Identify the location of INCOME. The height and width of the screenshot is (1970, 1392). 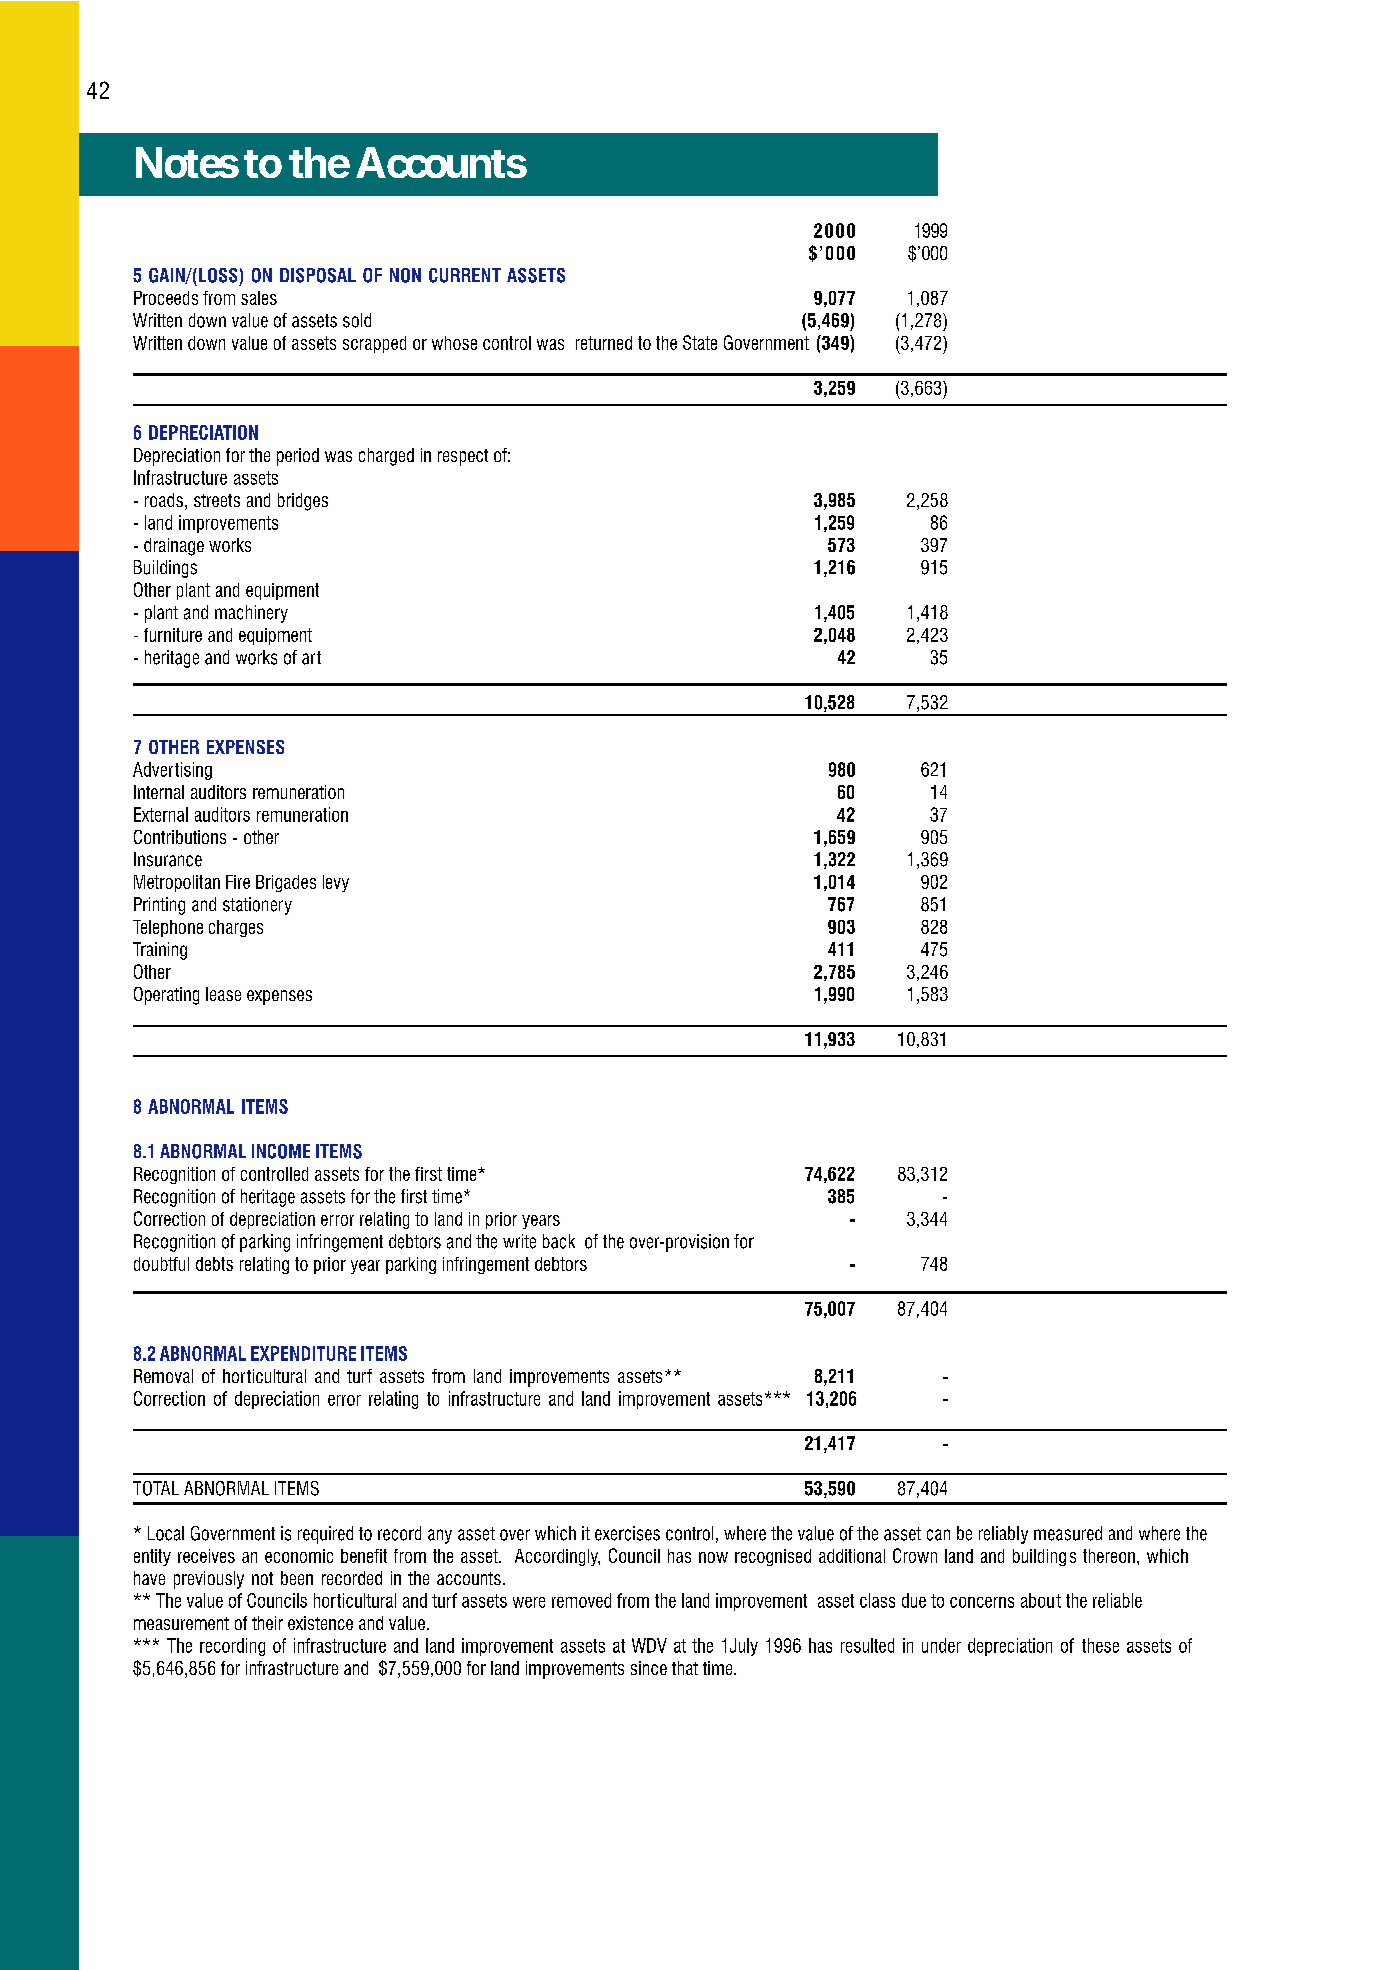
(281, 1151).
